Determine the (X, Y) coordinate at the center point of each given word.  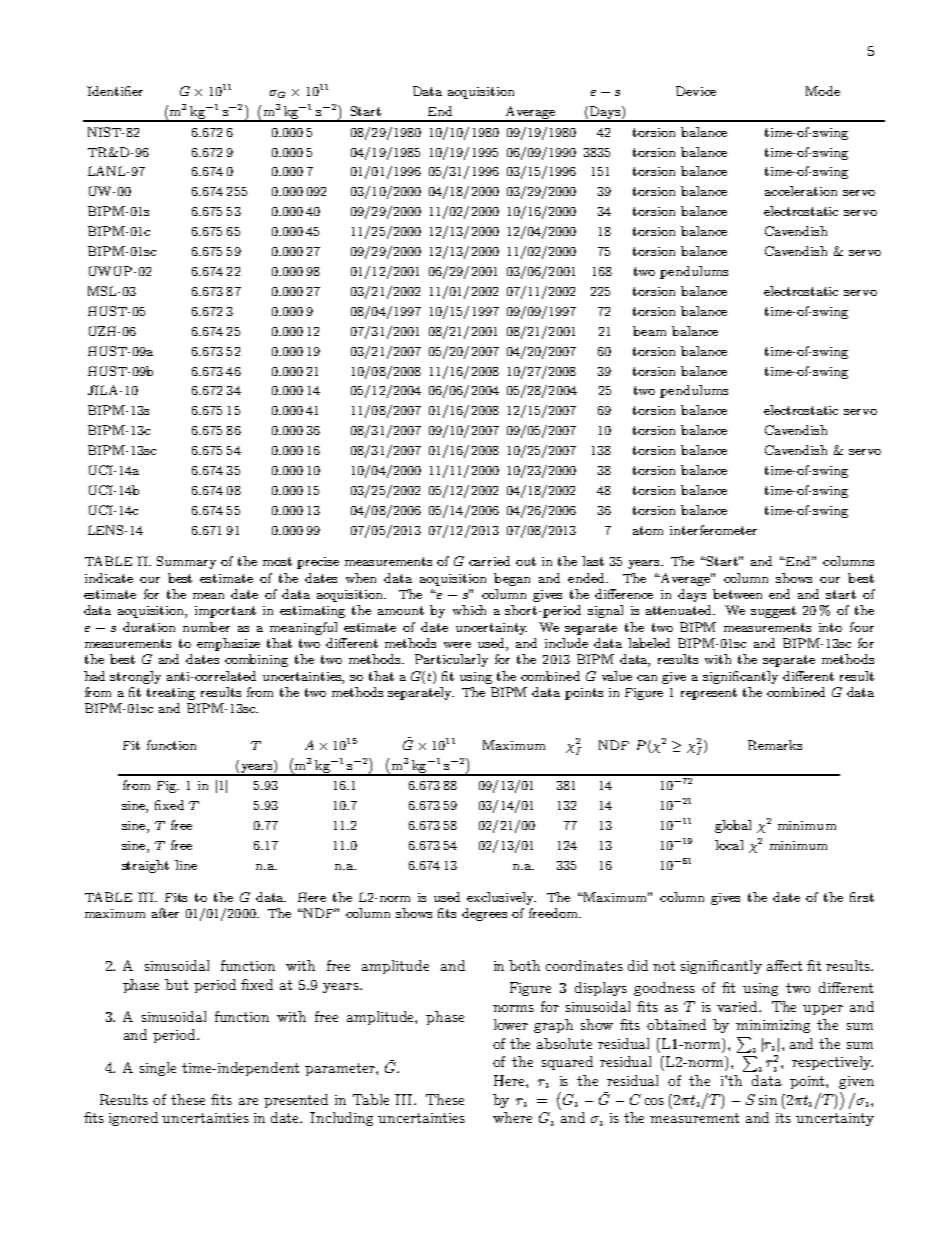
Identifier (115, 91)
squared (567, 1063)
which (469, 610)
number (206, 627)
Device (696, 91)
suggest (773, 612)
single (158, 1069)
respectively (832, 1063)
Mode (823, 91)
